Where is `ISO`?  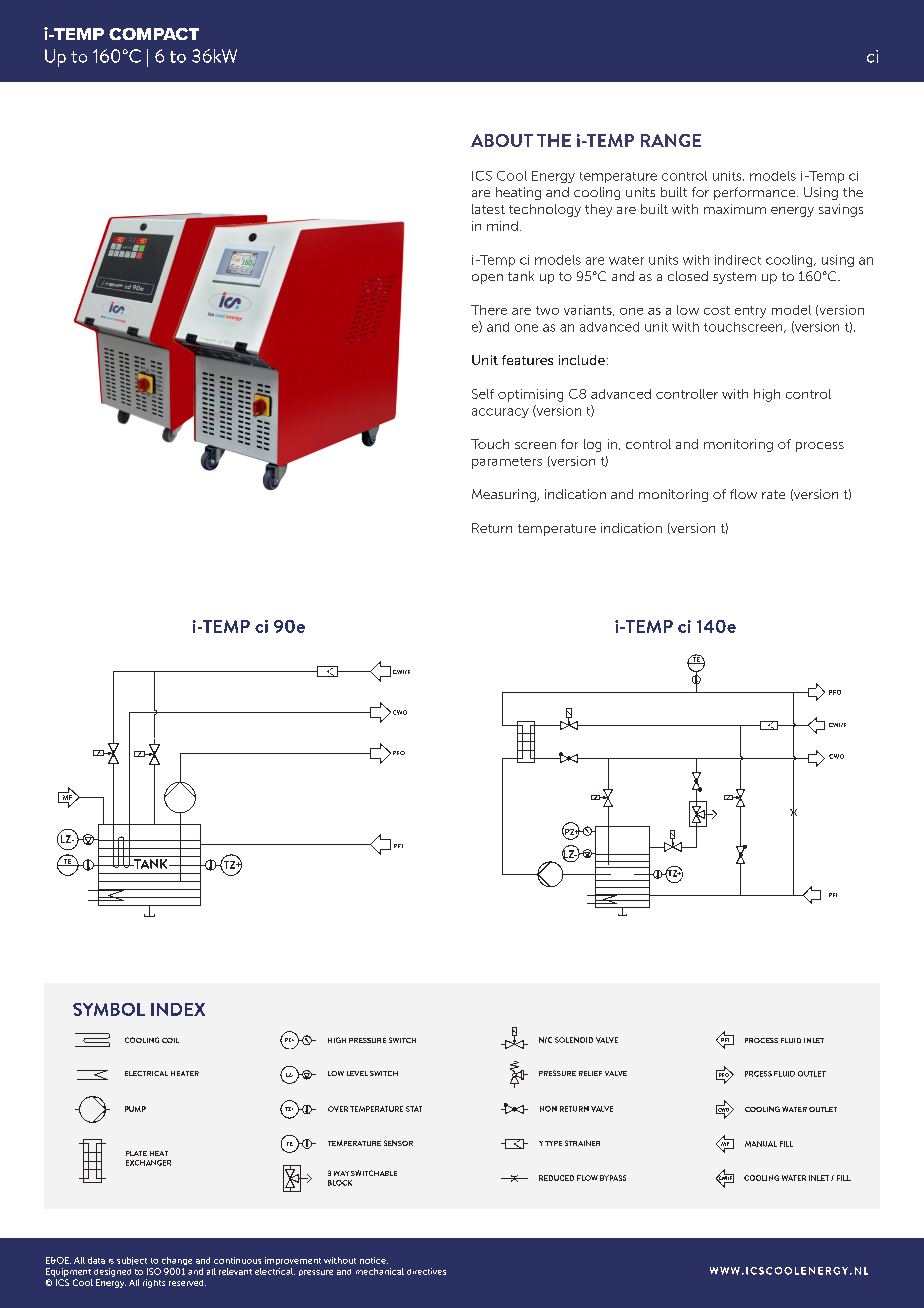
ISO is located at coordinates (154, 1271).
